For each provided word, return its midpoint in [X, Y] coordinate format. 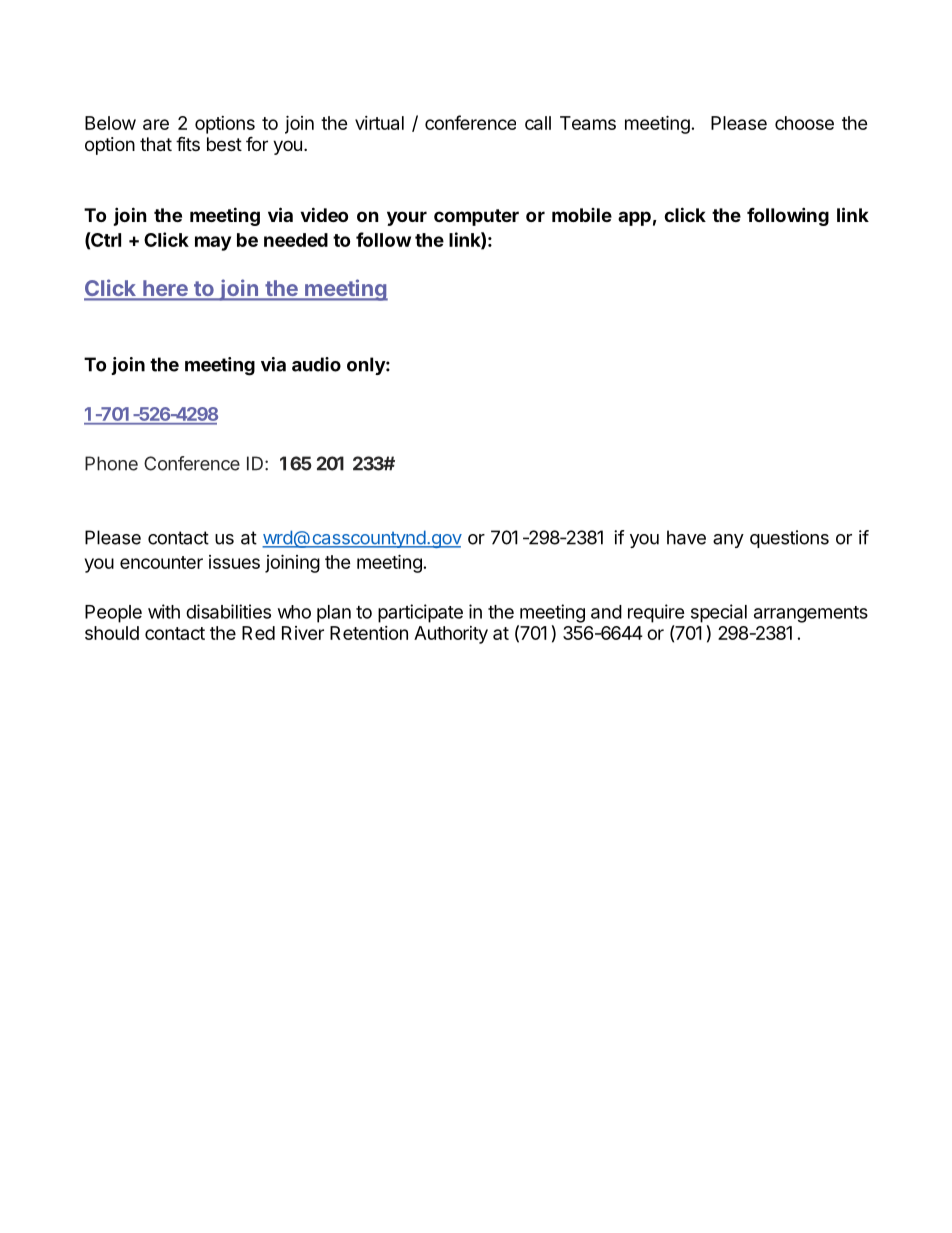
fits [188, 143]
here [165, 289]
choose [804, 123]
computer [476, 217]
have [686, 537]
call [538, 123]
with [164, 611]
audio [316, 364]
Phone [111, 463]
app [634, 218]
